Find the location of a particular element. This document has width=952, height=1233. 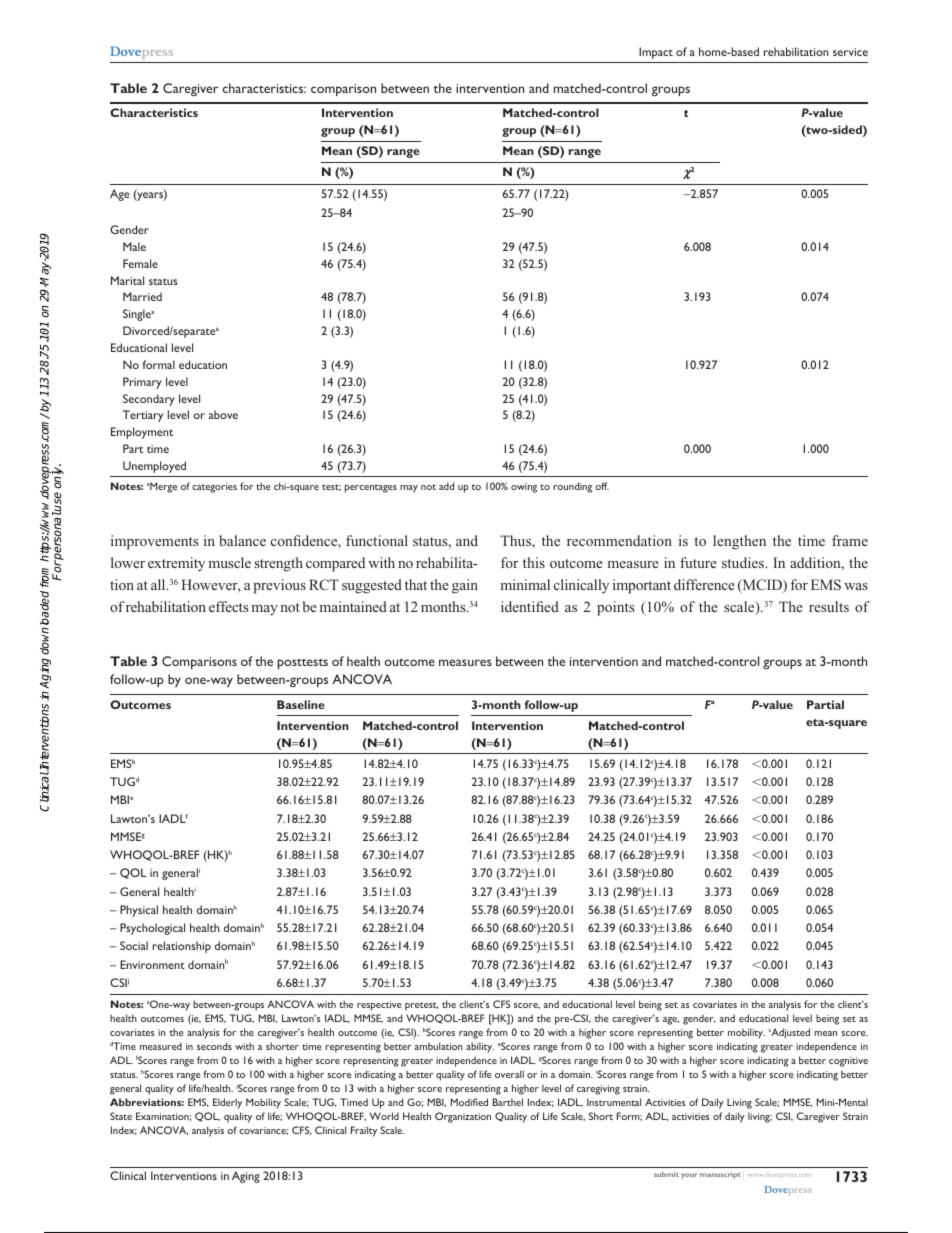

identified is located at coordinates (530, 606).
